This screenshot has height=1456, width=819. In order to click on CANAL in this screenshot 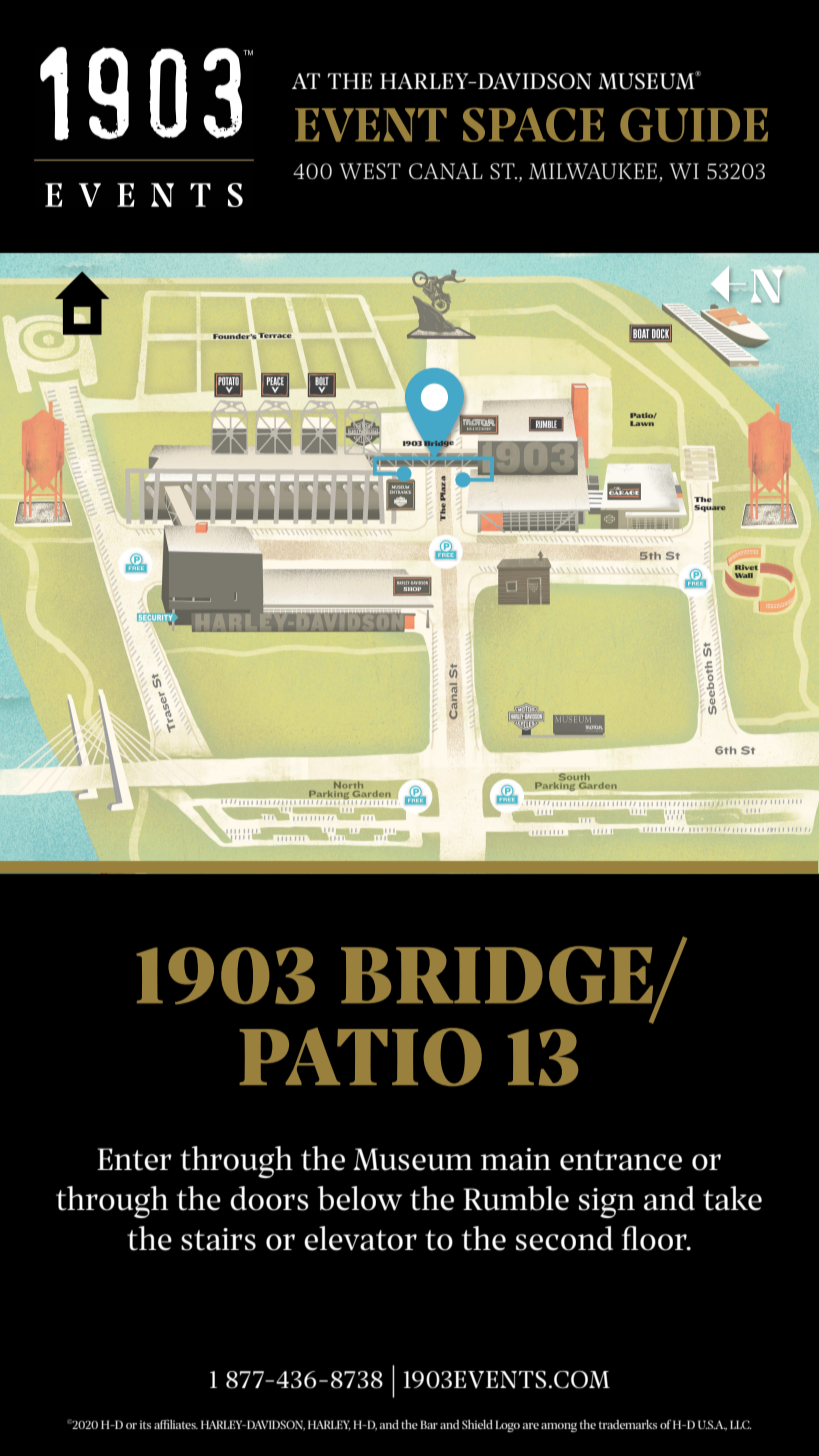, I will do `click(446, 171)`.
